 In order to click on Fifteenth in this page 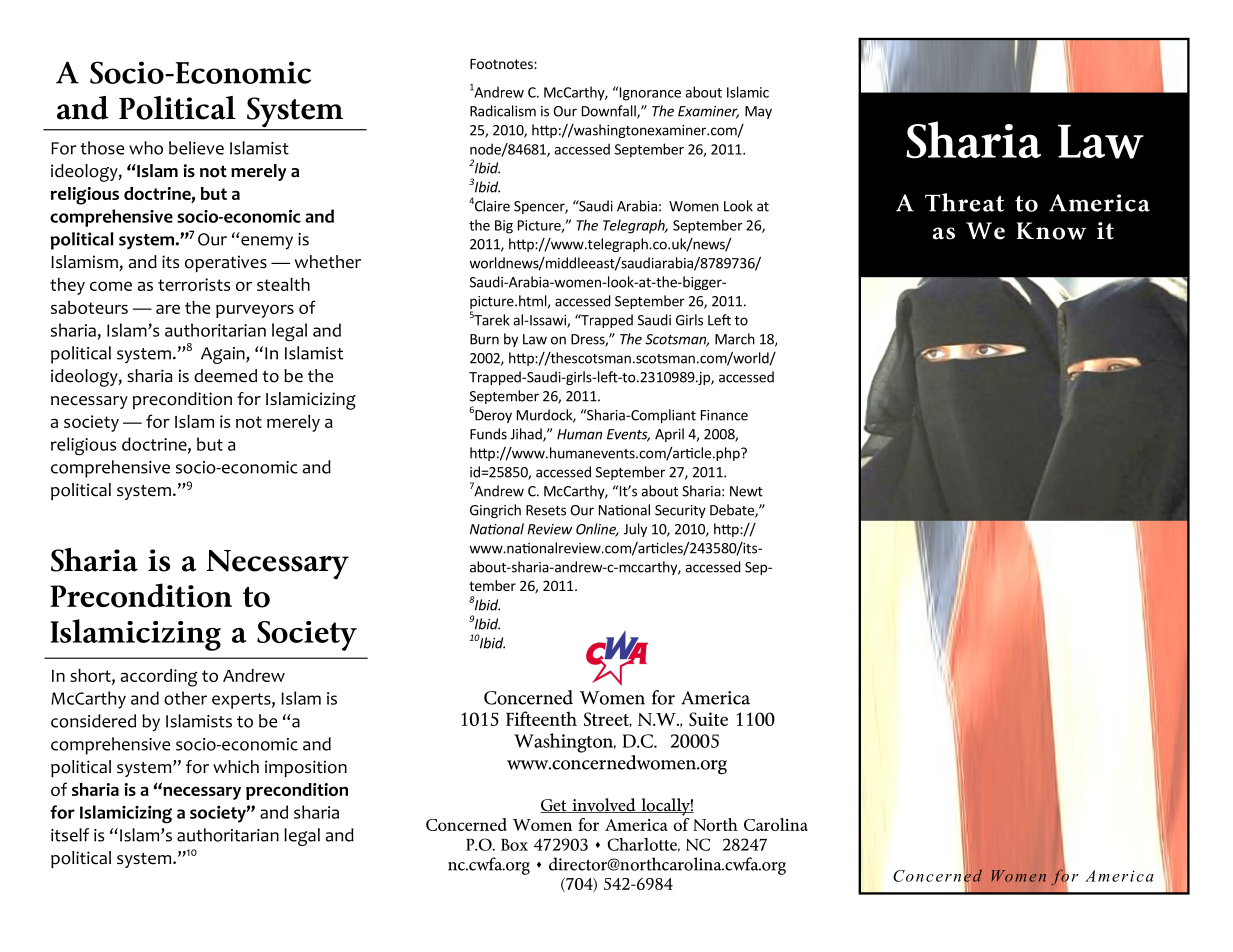, I will do `click(541, 718)`.
